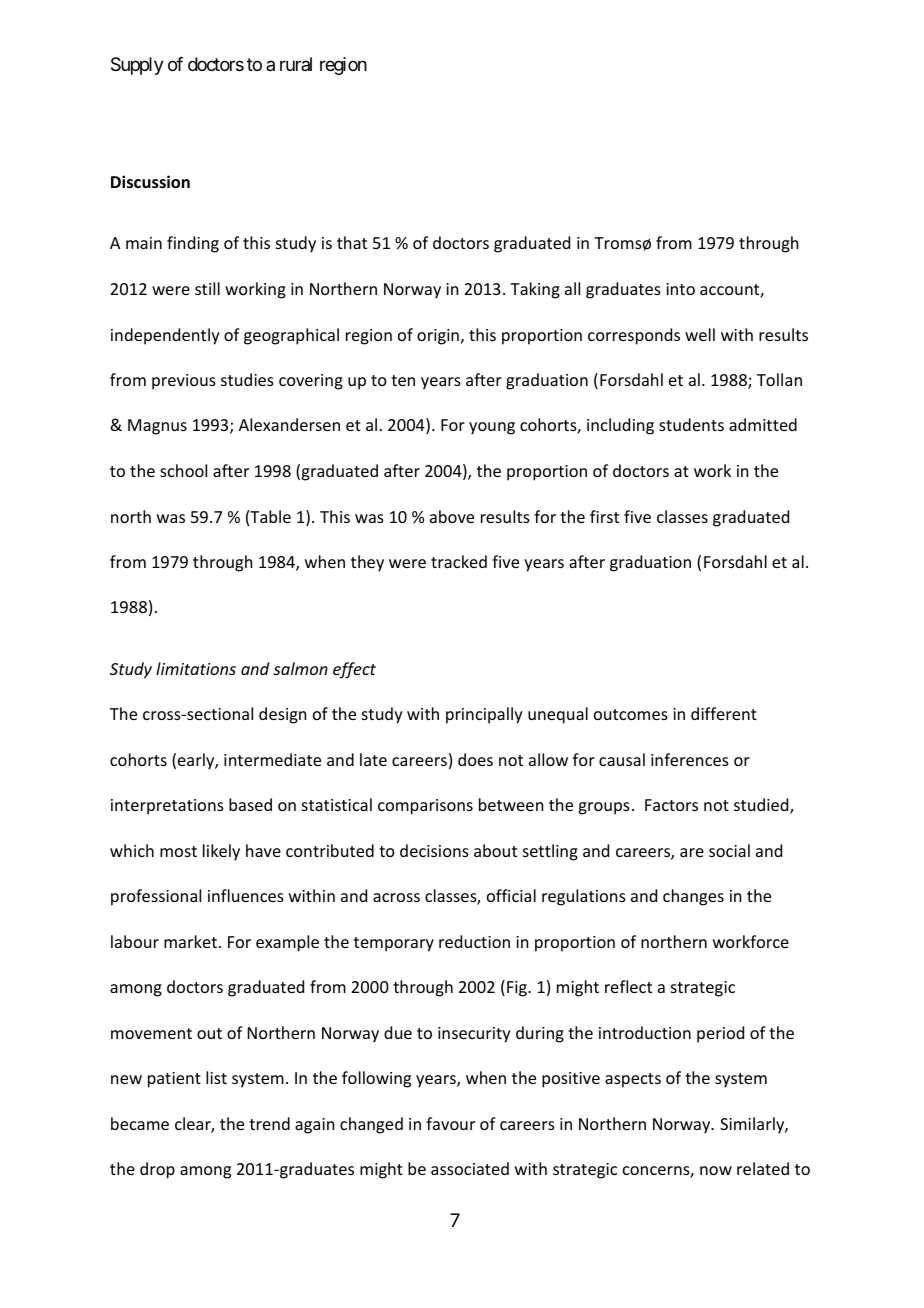 This screenshot has width=924, height=1308. What do you see at coordinates (137, 66) in the screenshot?
I see `Supply` at bounding box center [137, 66].
